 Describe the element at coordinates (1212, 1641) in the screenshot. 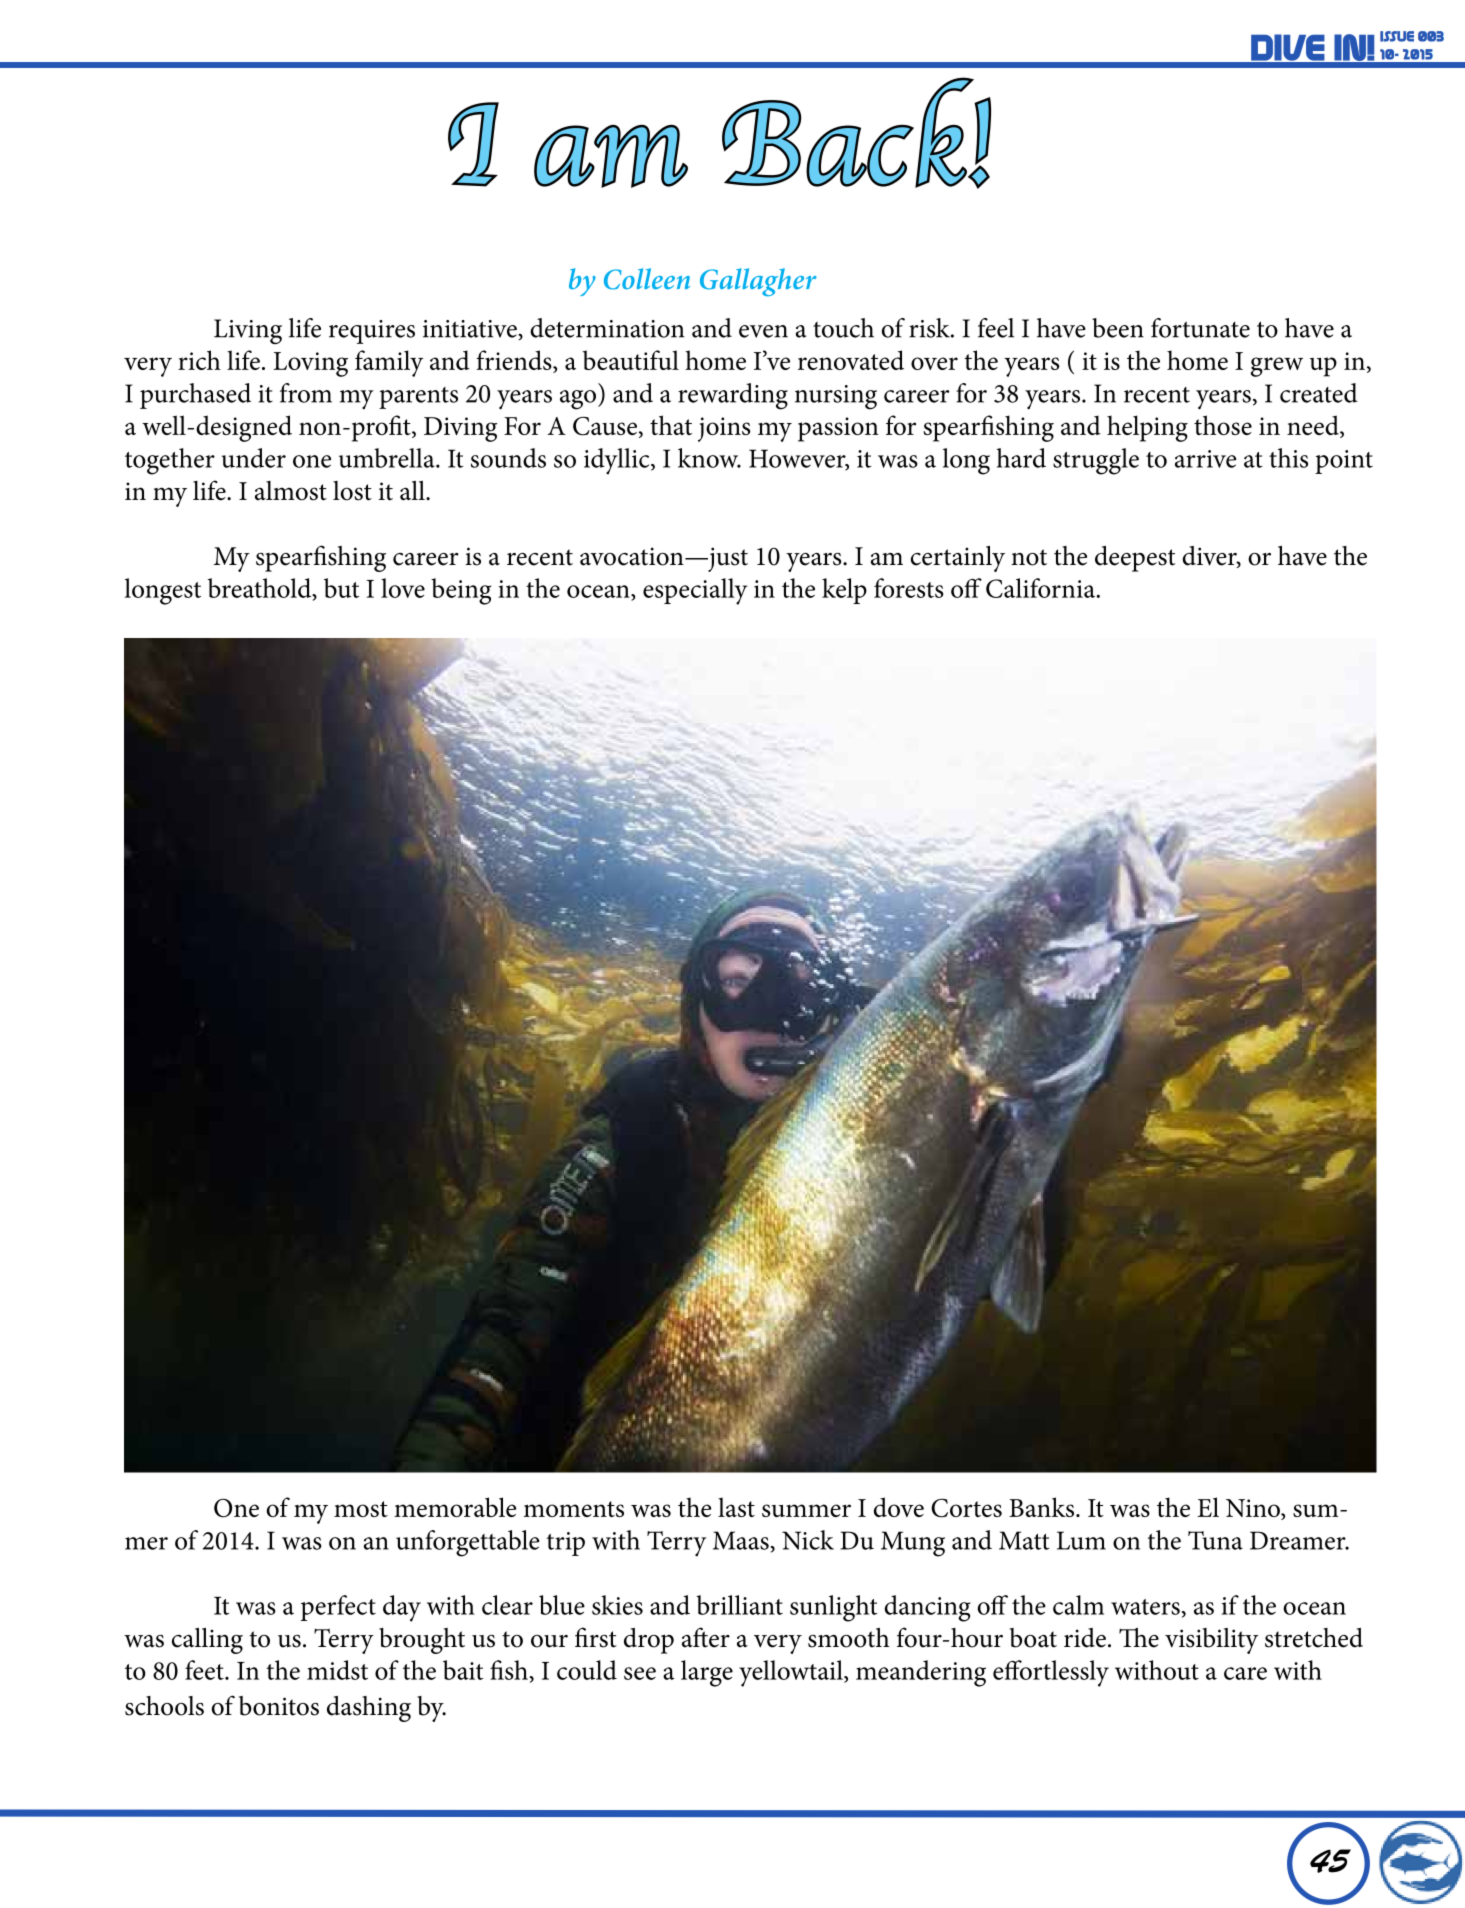

I see `visibility` at that location.
